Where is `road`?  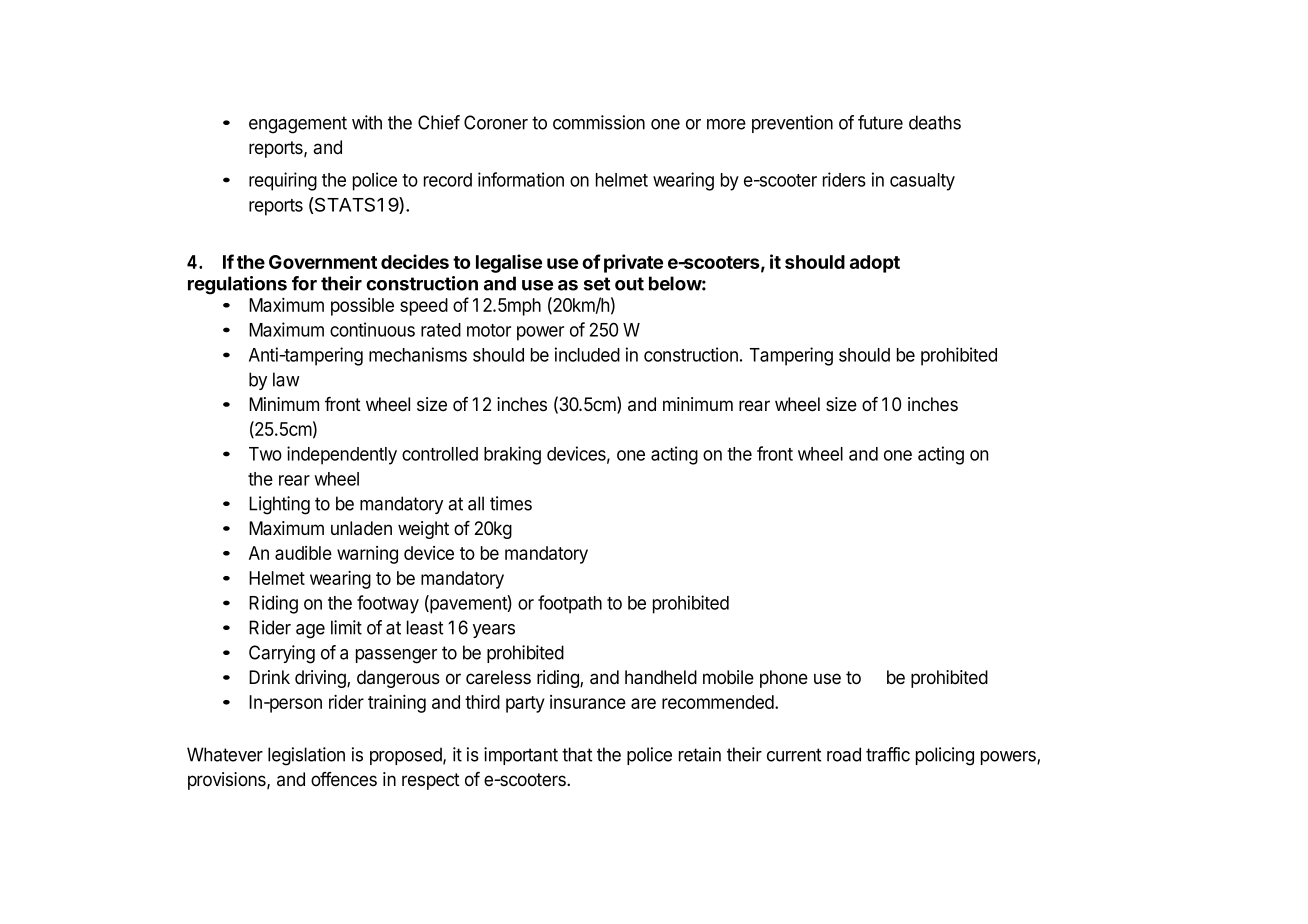
road is located at coordinates (844, 754).
